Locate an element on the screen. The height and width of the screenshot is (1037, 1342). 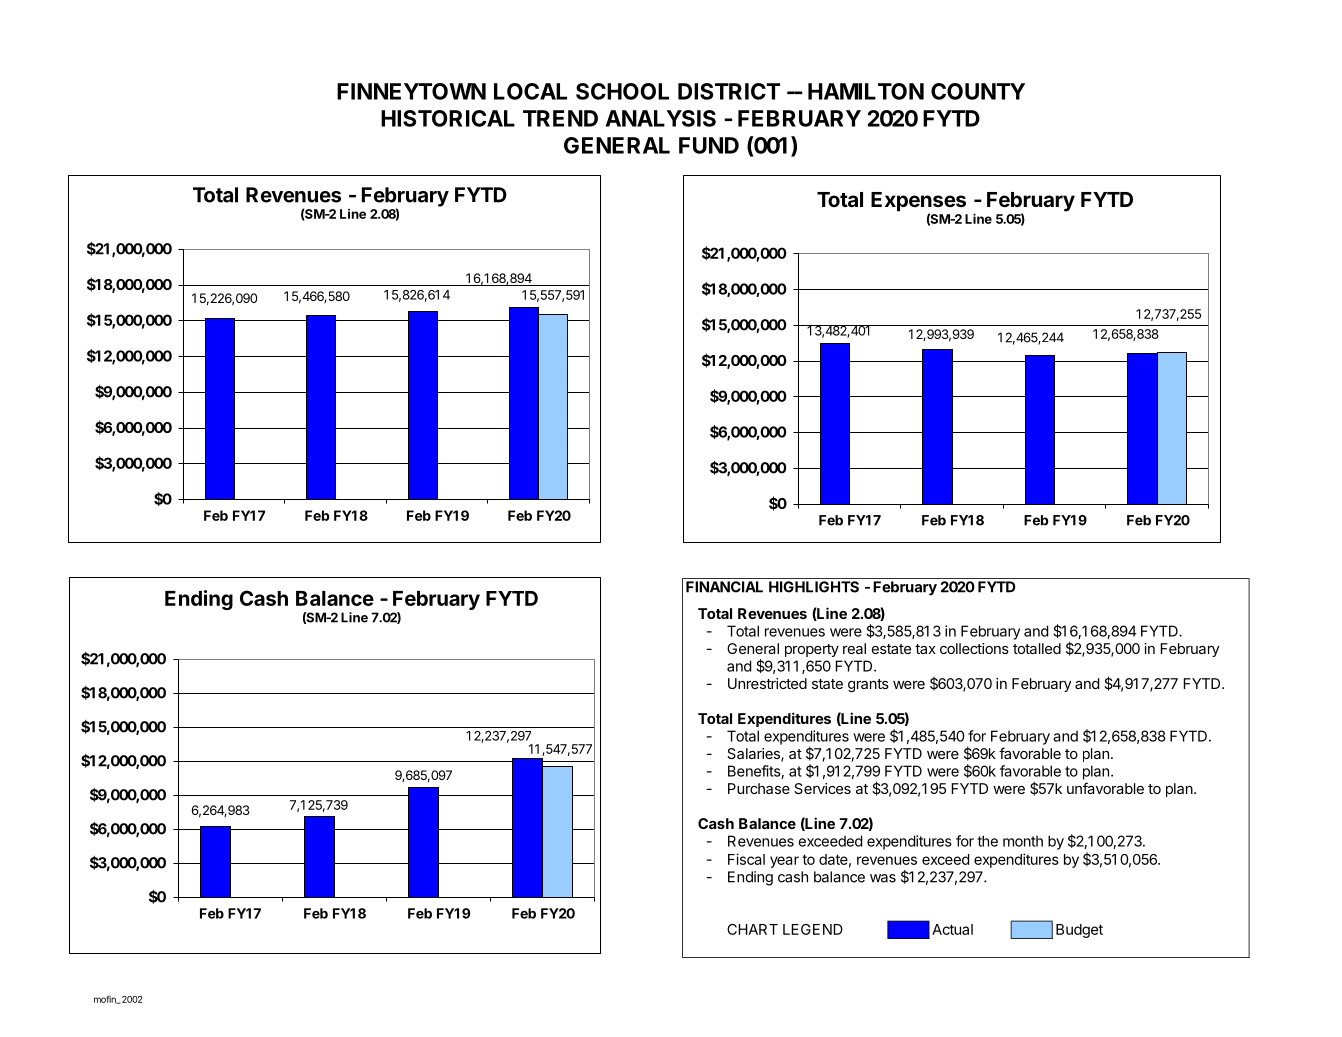
TREND is located at coordinates (560, 118).
